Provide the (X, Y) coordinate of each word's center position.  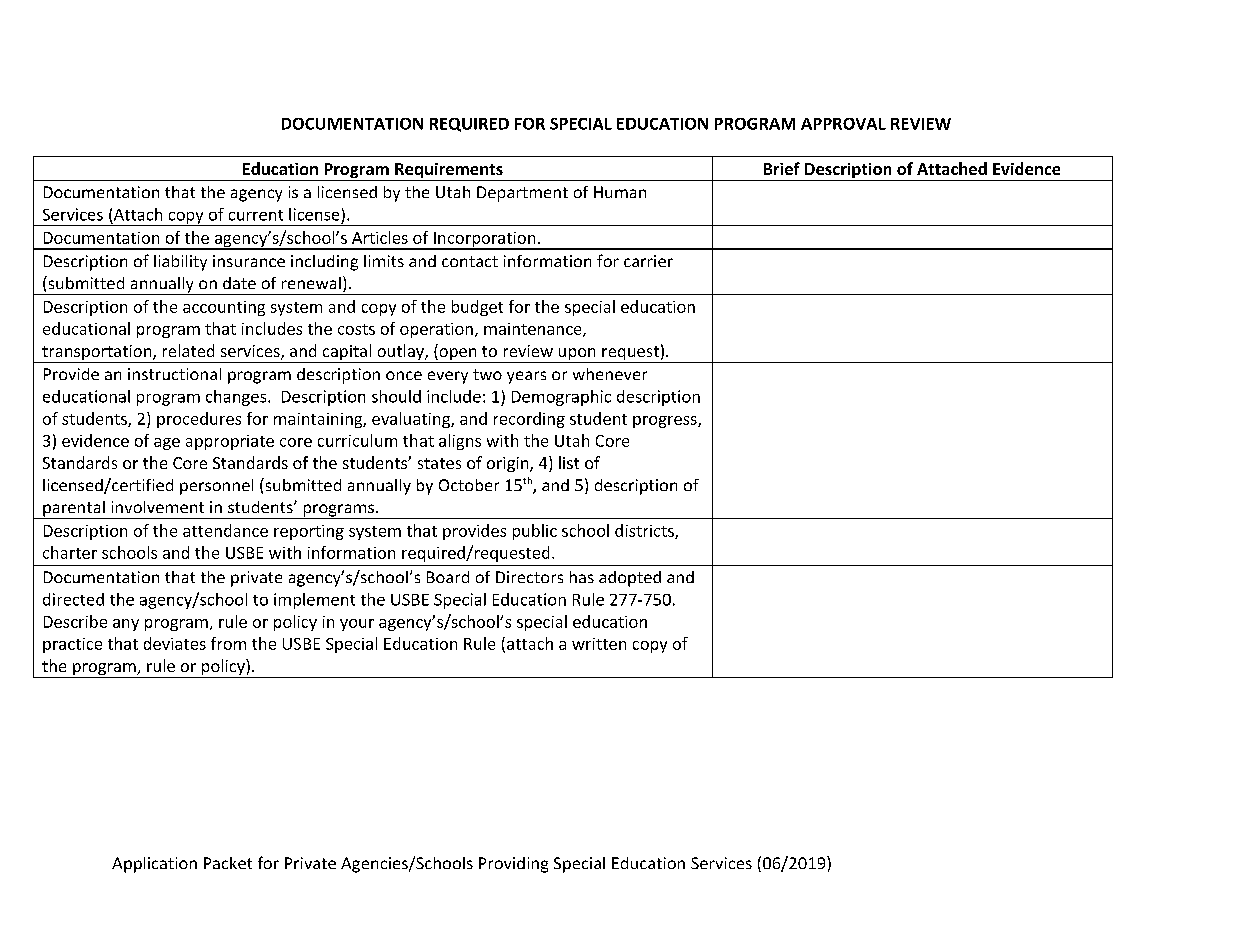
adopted (630, 579)
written (599, 644)
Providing (513, 865)
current (256, 215)
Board (448, 577)
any (126, 625)
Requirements (449, 172)
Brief (782, 168)
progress (665, 422)
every (448, 377)
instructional (174, 374)
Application (154, 865)
